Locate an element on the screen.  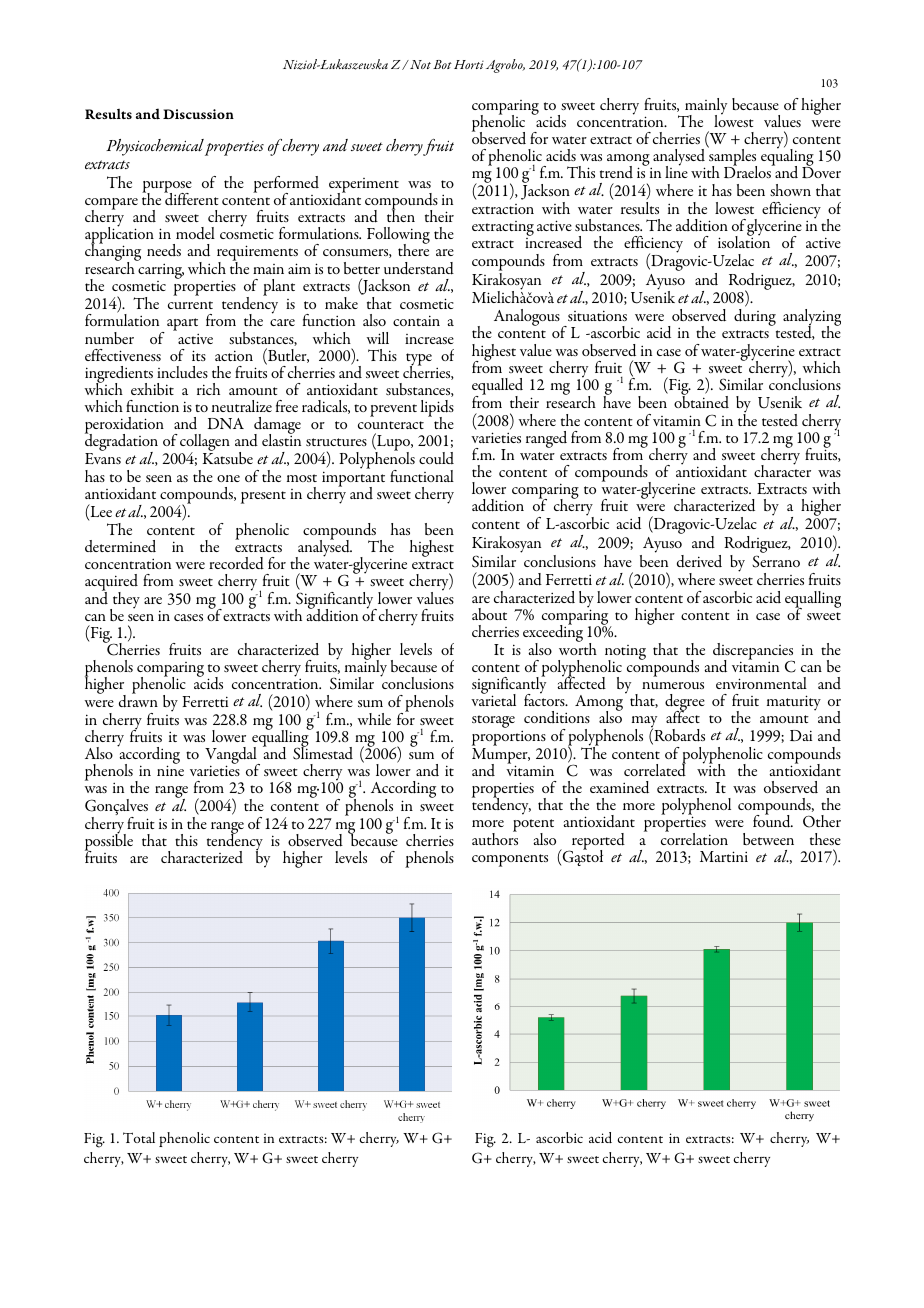
Serrano is located at coordinates (776, 561).
